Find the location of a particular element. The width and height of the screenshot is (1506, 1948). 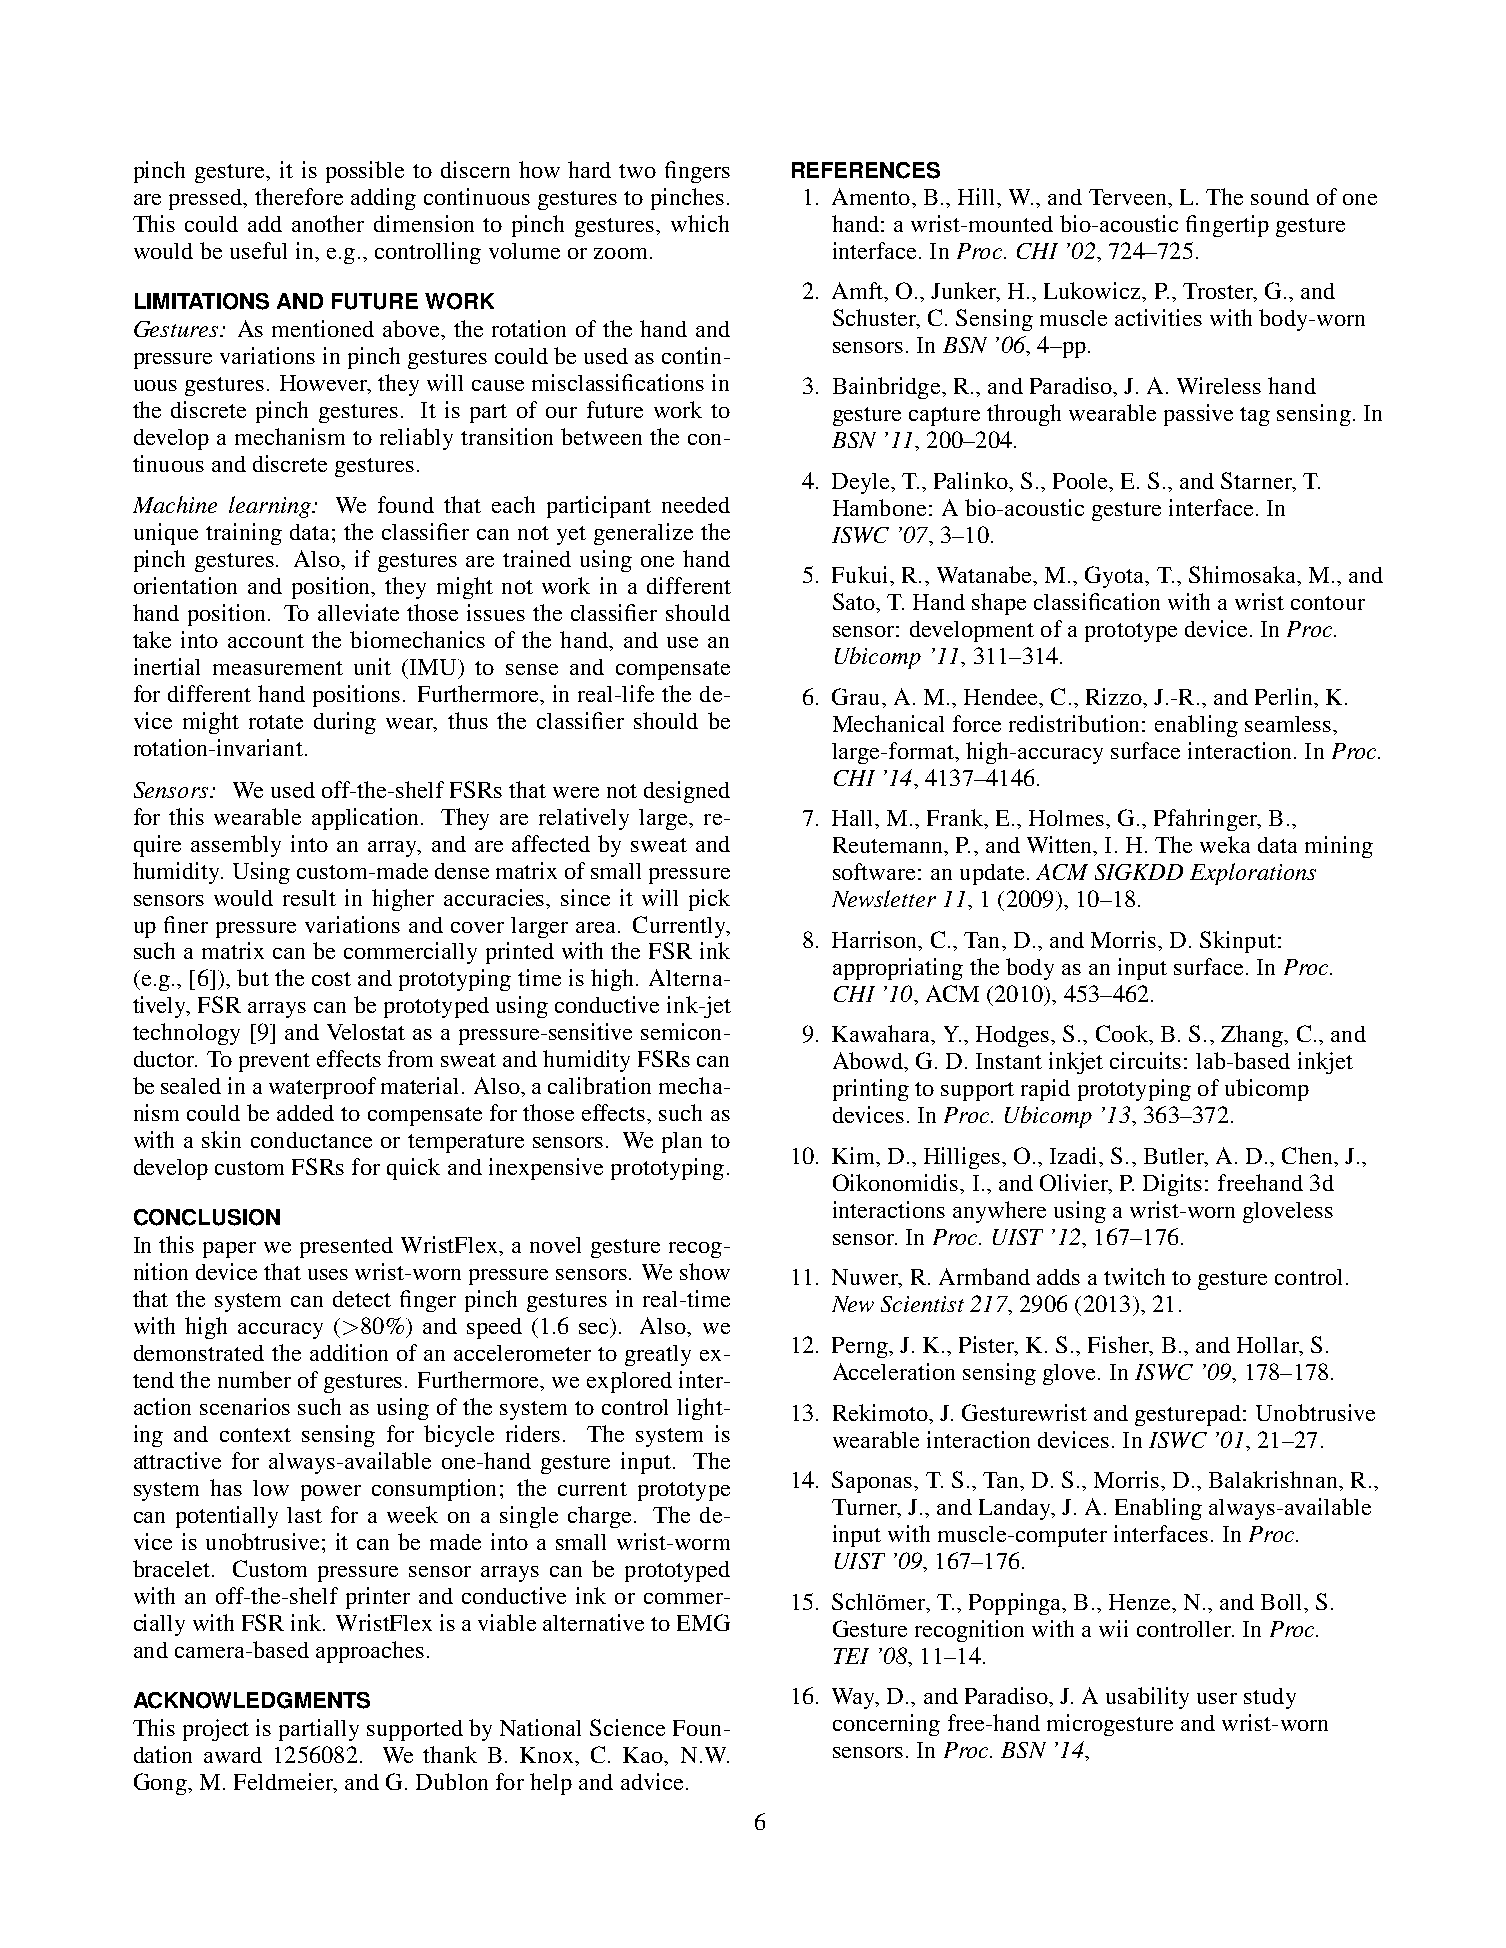

sound is located at coordinates (1280, 197).
